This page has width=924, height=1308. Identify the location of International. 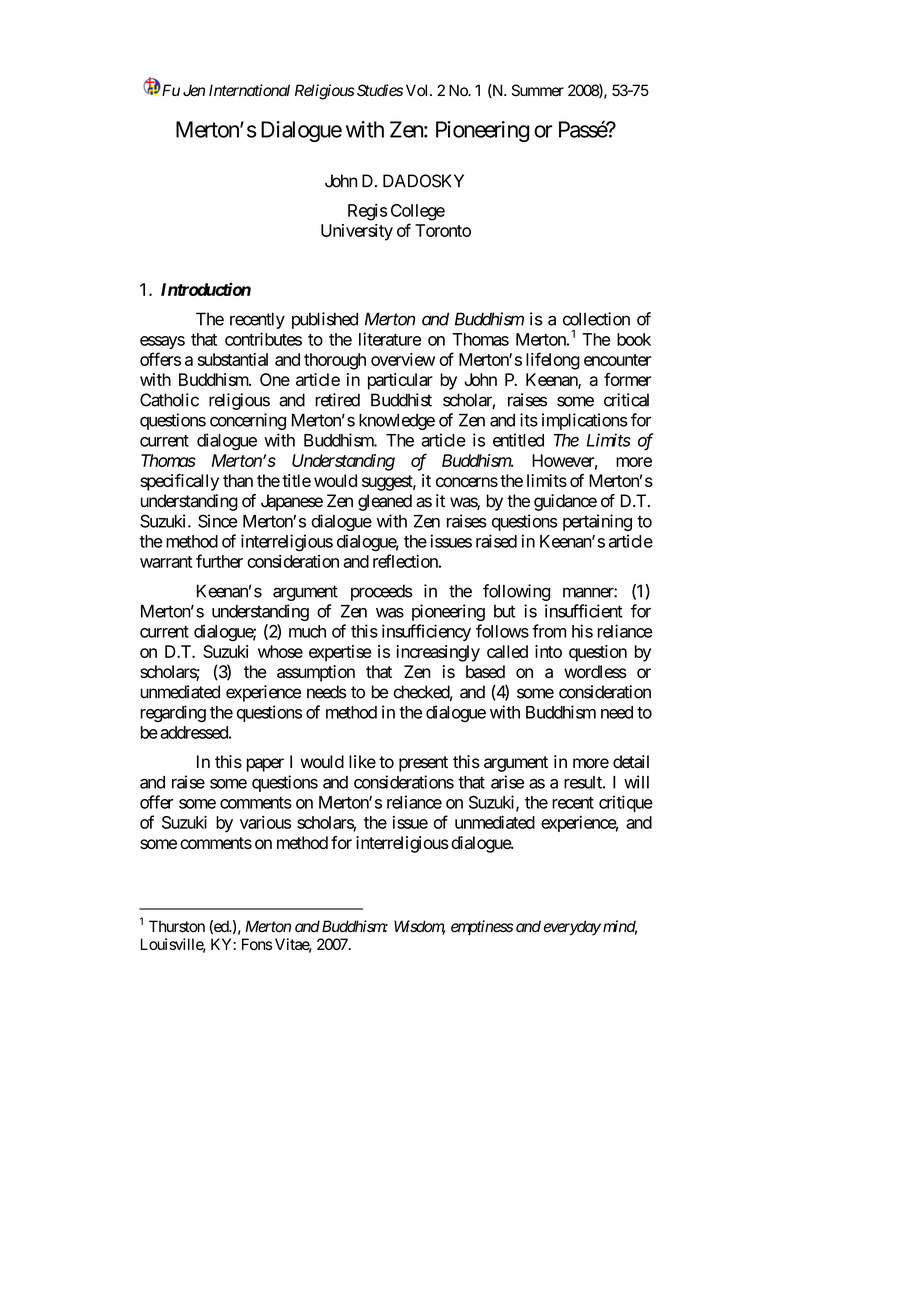
(249, 90).
